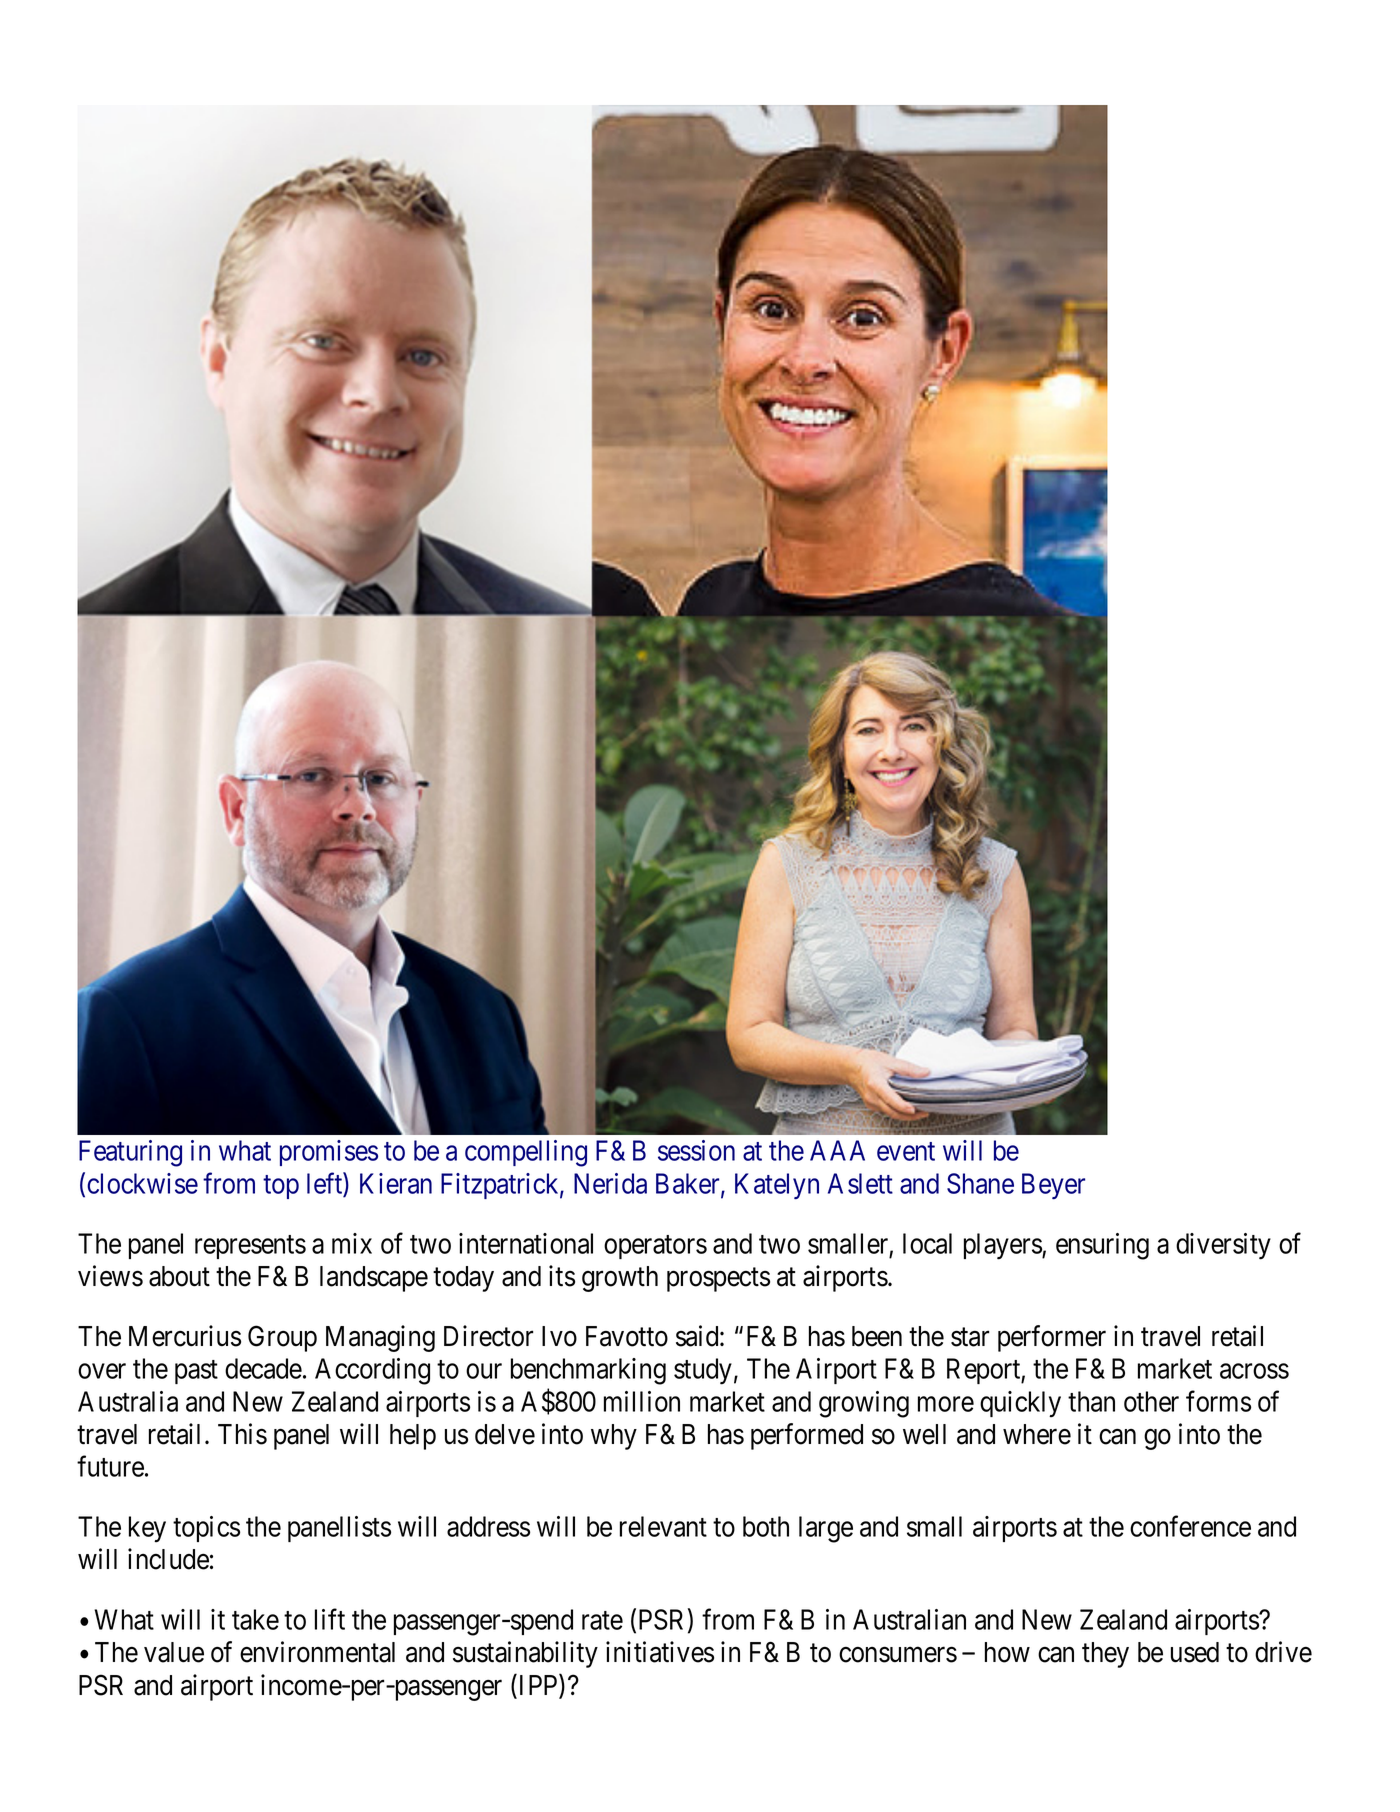 The width and height of the screenshot is (1400, 1812). I want to click on future, so click(110, 1466).
